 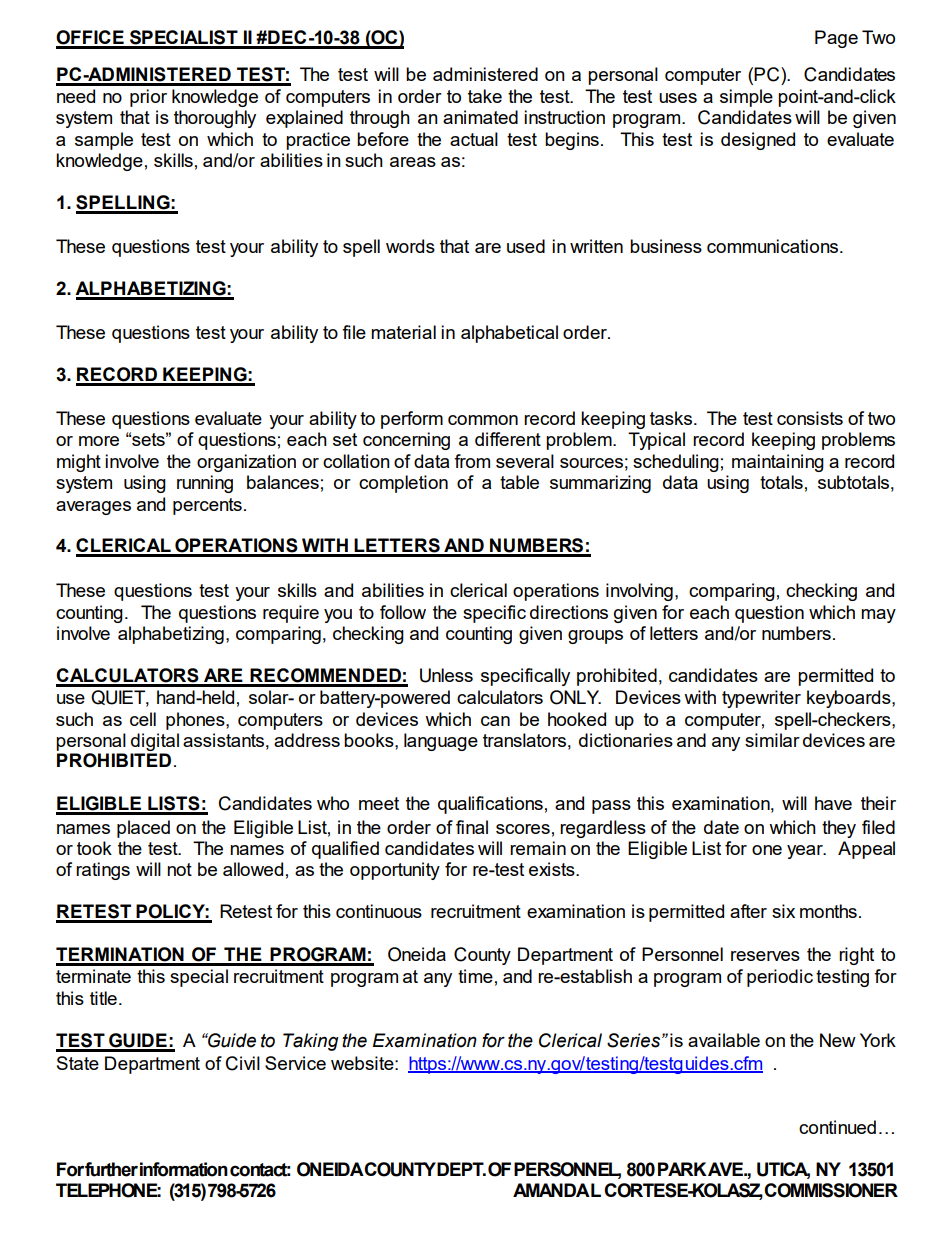 I want to click on take, so click(x=485, y=96).
